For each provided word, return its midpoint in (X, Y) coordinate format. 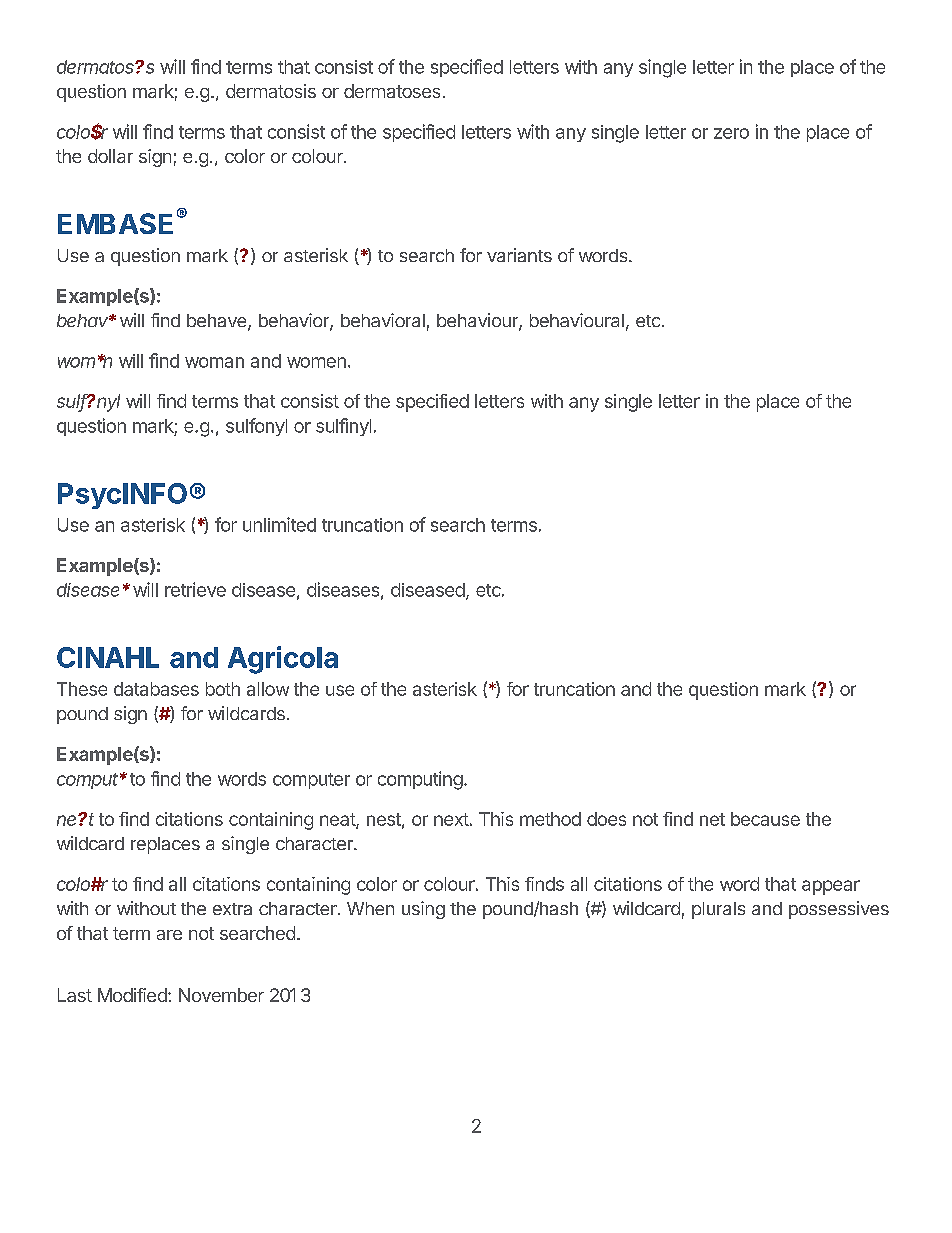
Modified (132, 995)
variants (519, 255)
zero (731, 133)
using (423, 910)
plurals (718, 910)
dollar (110, 156)
